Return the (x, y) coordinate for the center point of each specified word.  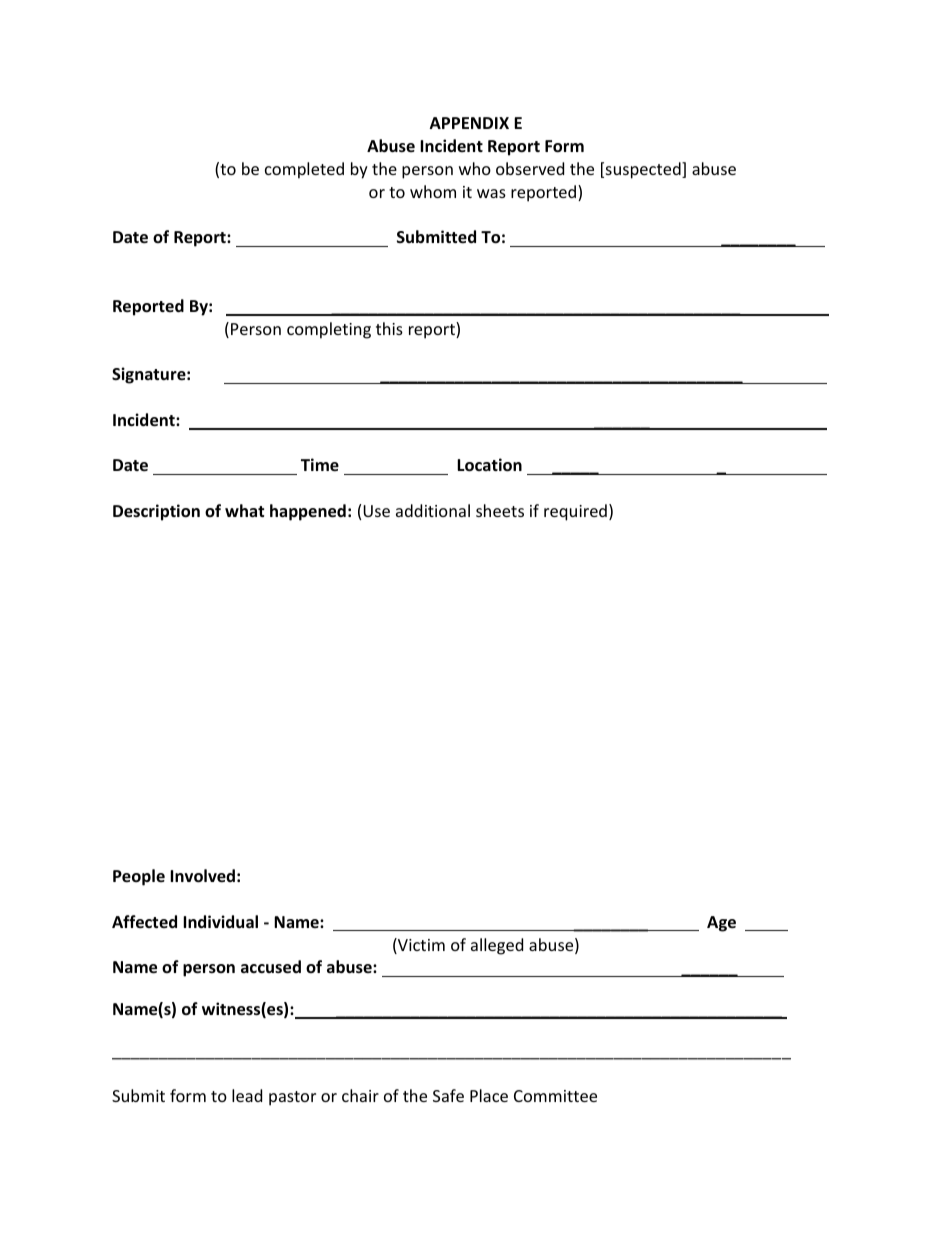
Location (489, 465)
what (244, 510)
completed (304, 170)
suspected (644, 170)
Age (721, 924)
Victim (420, 946)
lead (247, 1095)
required (575, 512)
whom (433, 191)
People (139, 877)
